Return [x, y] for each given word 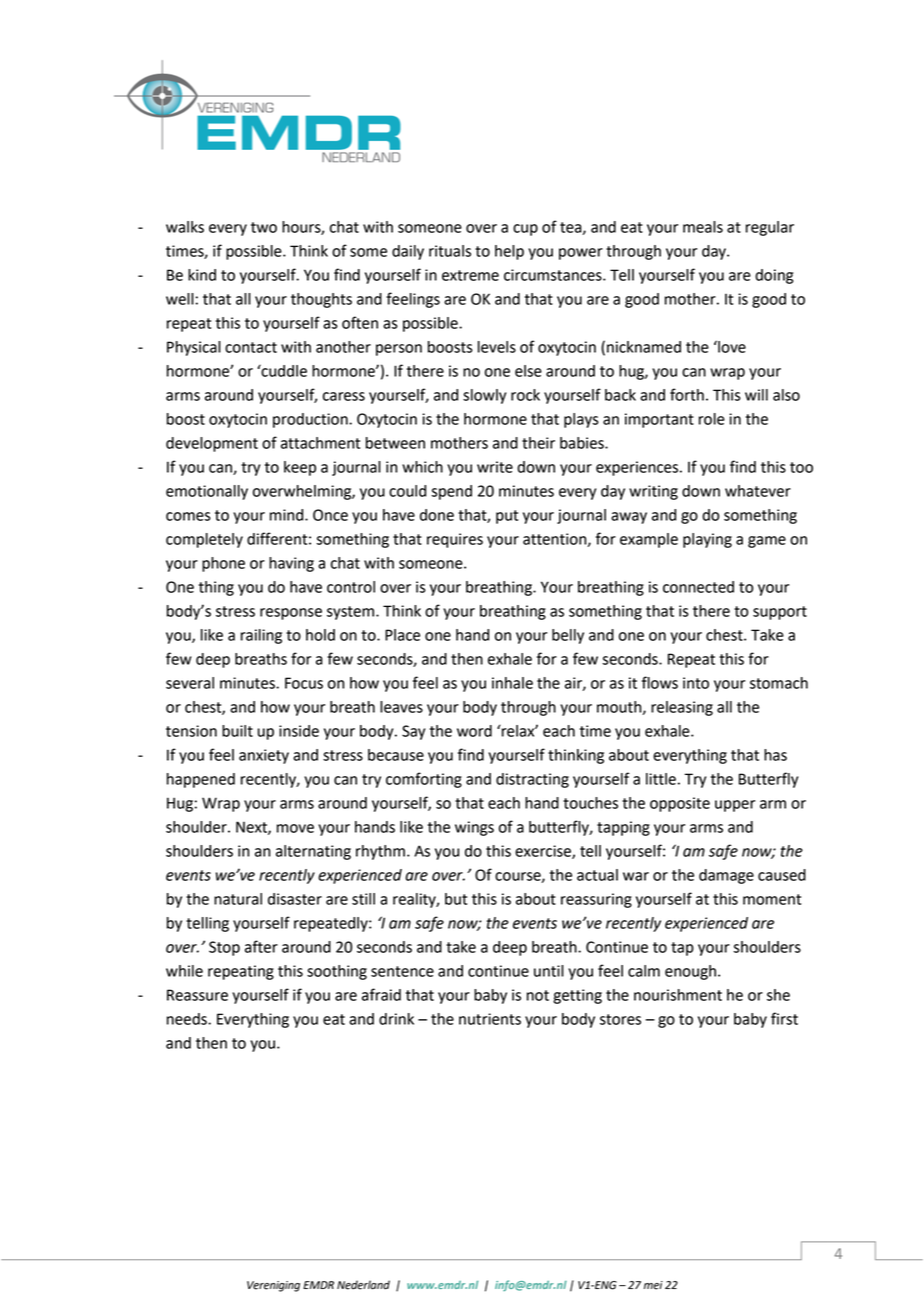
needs [188, 1019]
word [474, 731]
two [264, 227]
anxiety [264, 756]
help [509, 252]
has [775, 755]
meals [703, 227]
